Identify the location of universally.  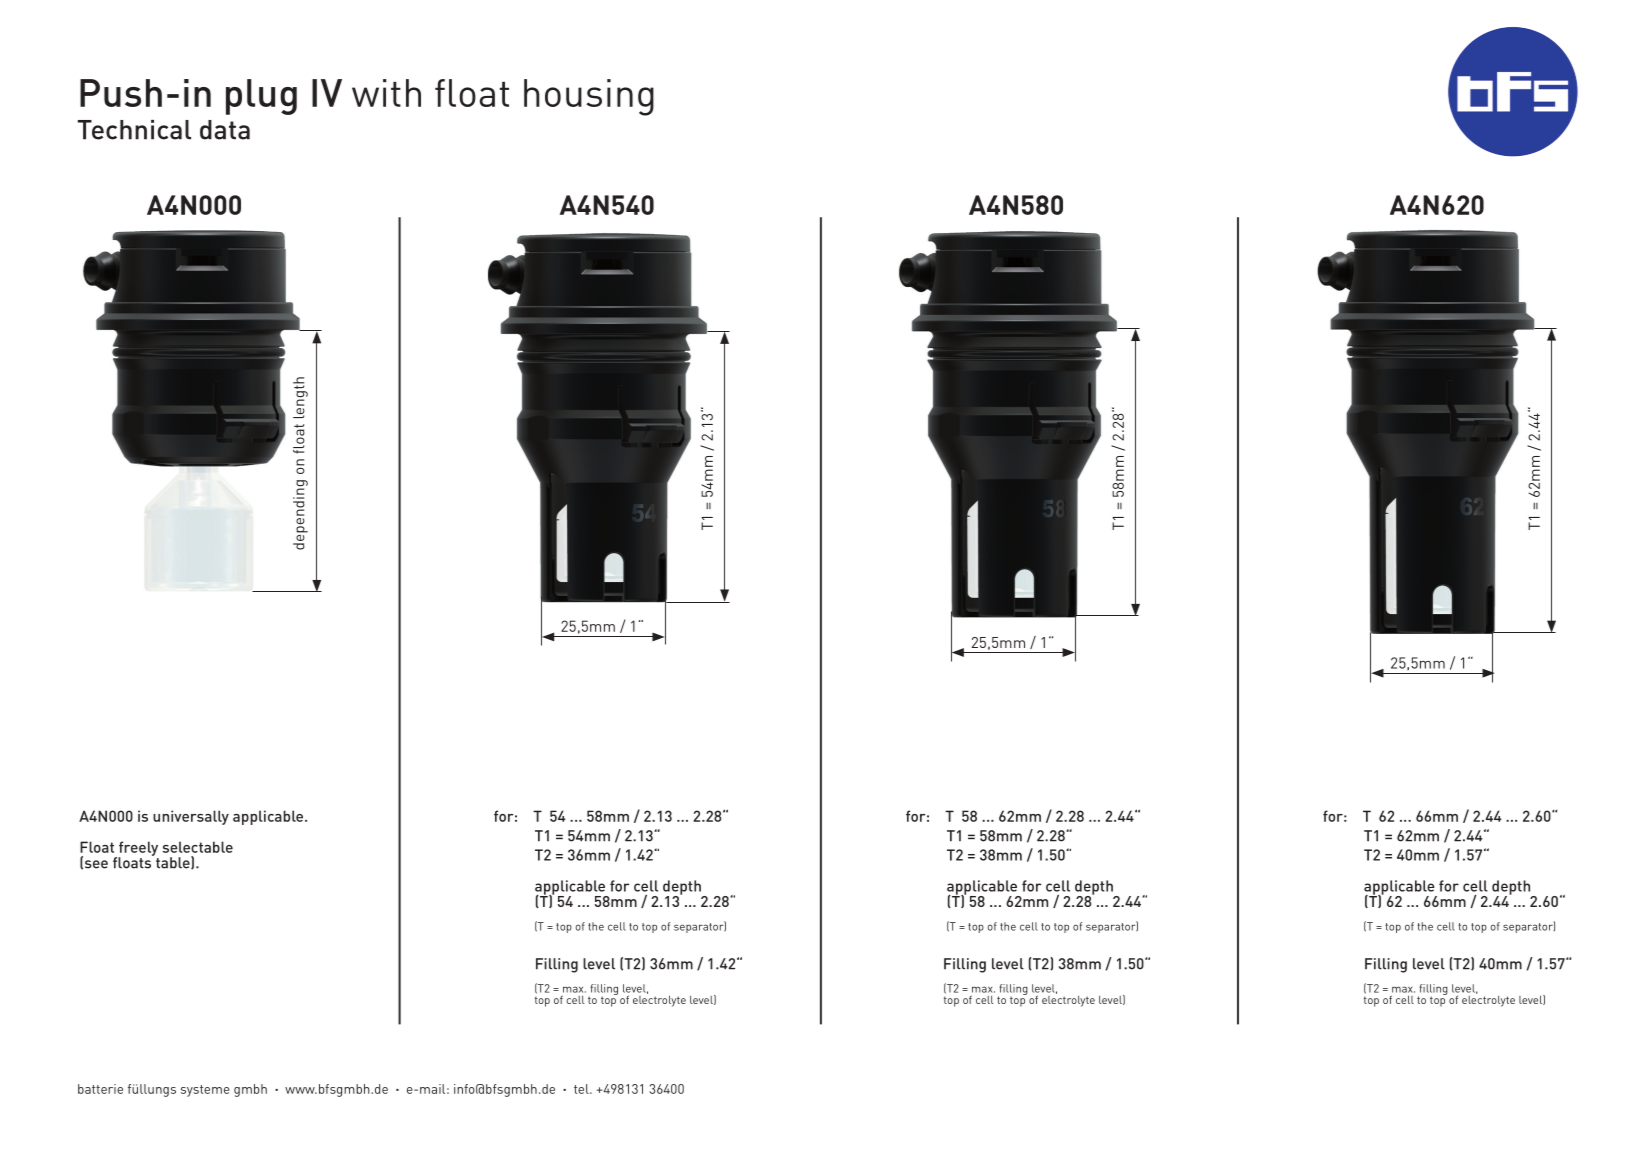
(191, 817).
